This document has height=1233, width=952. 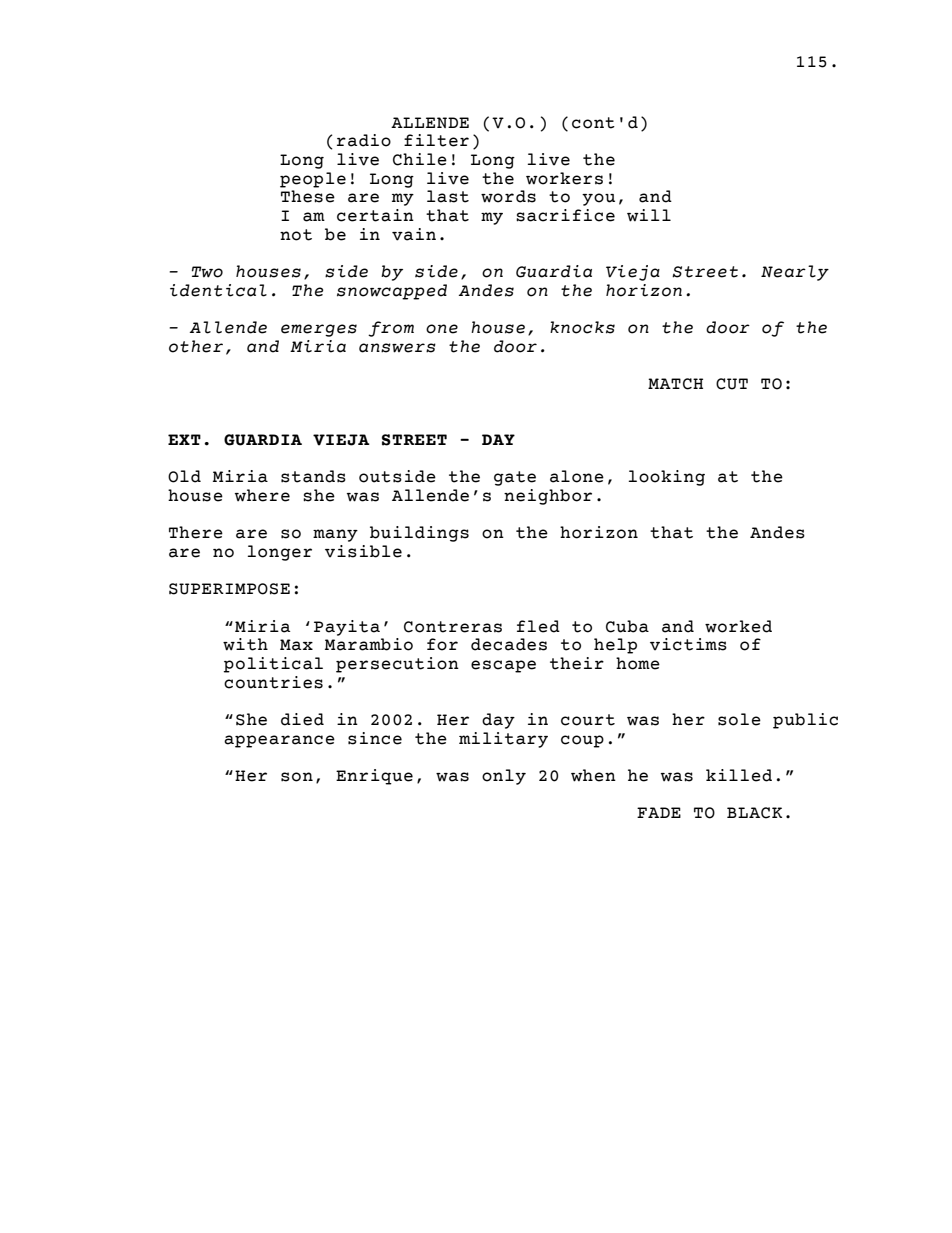 What do you see at coordinates (297, 777) in the document?
I see `son` at bounding box center [297, 777].
